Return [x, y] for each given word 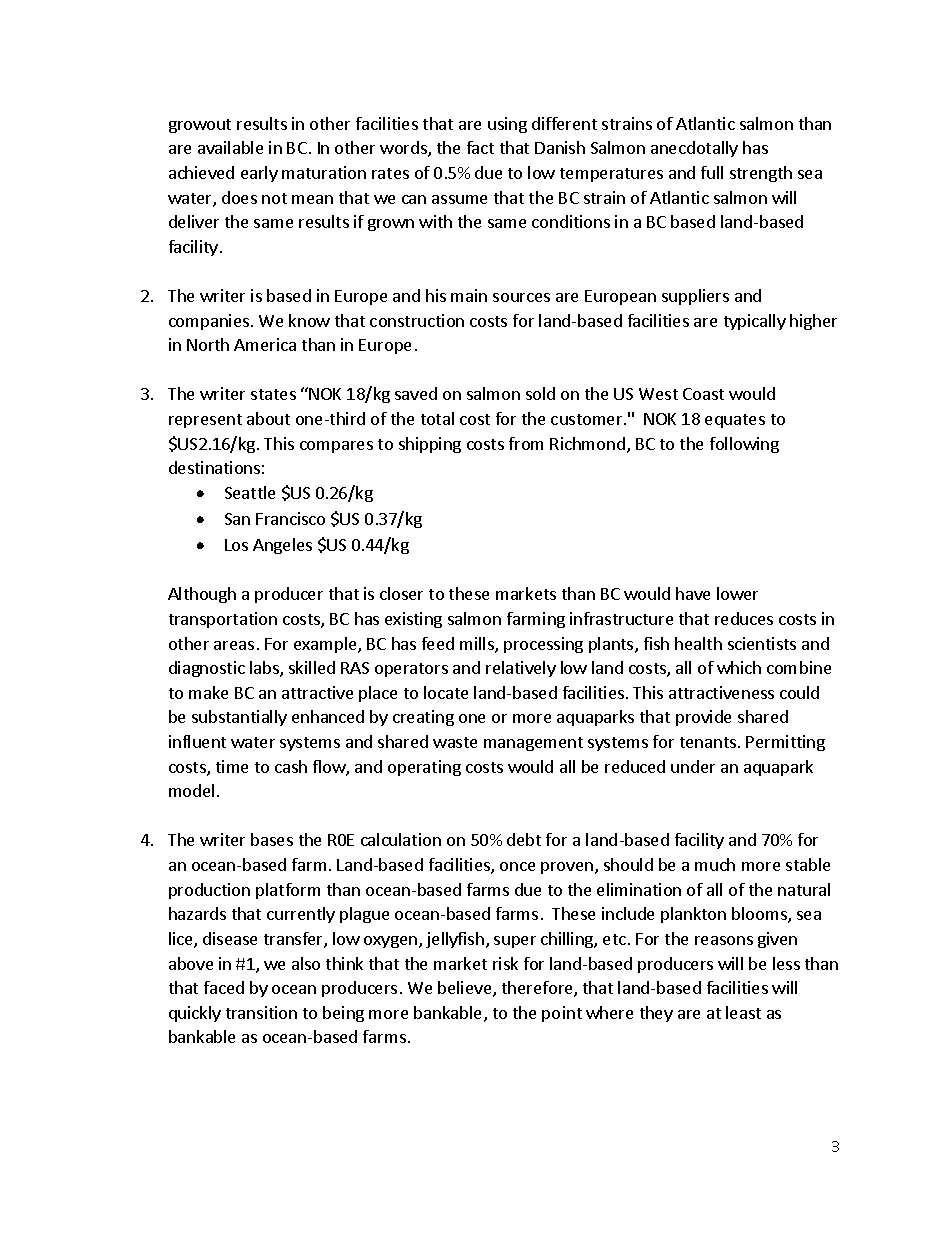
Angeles [282, 546]
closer [401, 593]
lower [737, 593]
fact [480, 147]
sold [540, 393]
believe [466, 989]
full [712, 172]
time [232, 766]
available [230, 147]
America [265, 344]
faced [224, 987]
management [533, 744]
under [693, 766]
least [743, 1012]
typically [755, 322]
